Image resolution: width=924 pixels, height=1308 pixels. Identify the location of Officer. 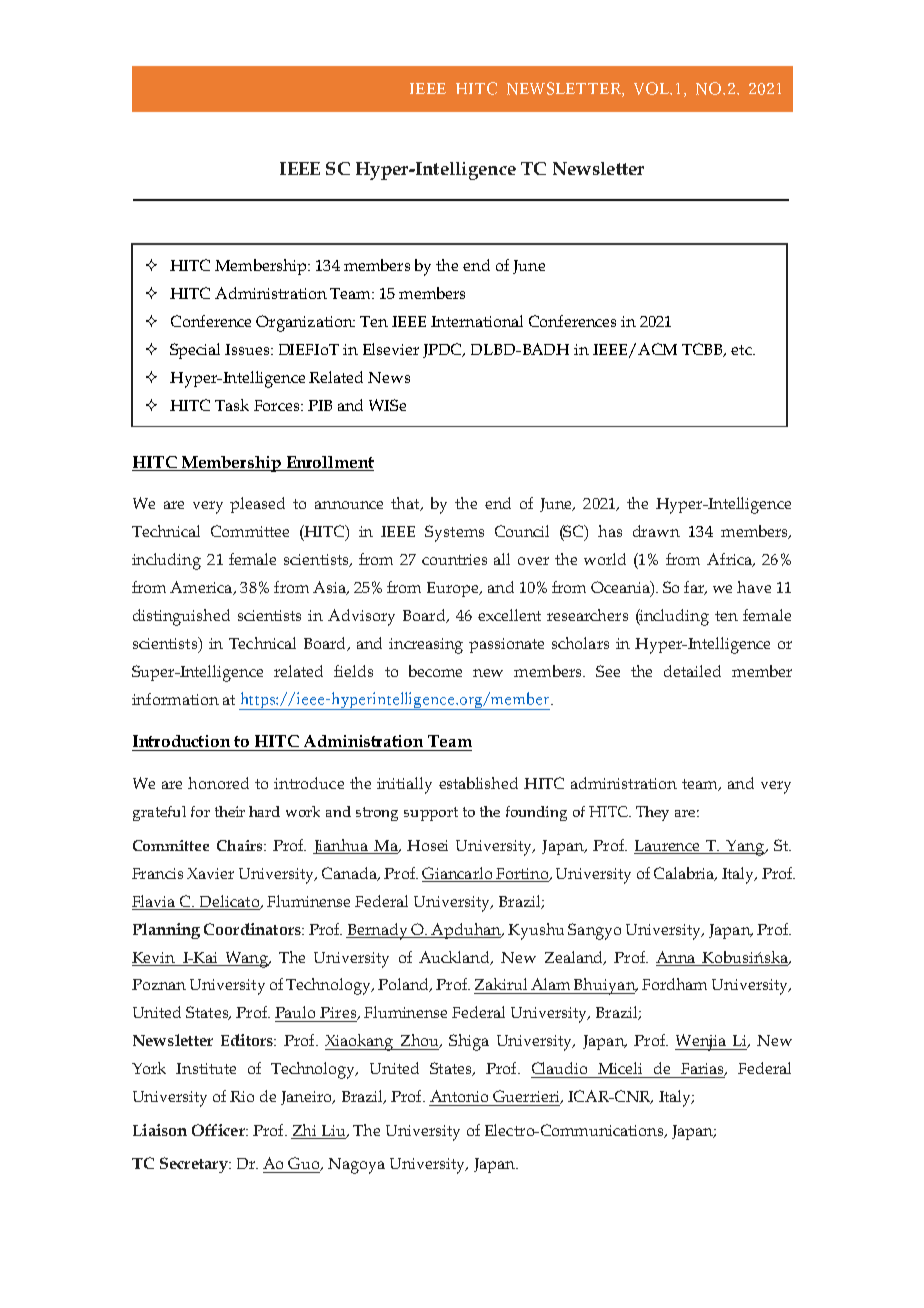
(219, 1130).
